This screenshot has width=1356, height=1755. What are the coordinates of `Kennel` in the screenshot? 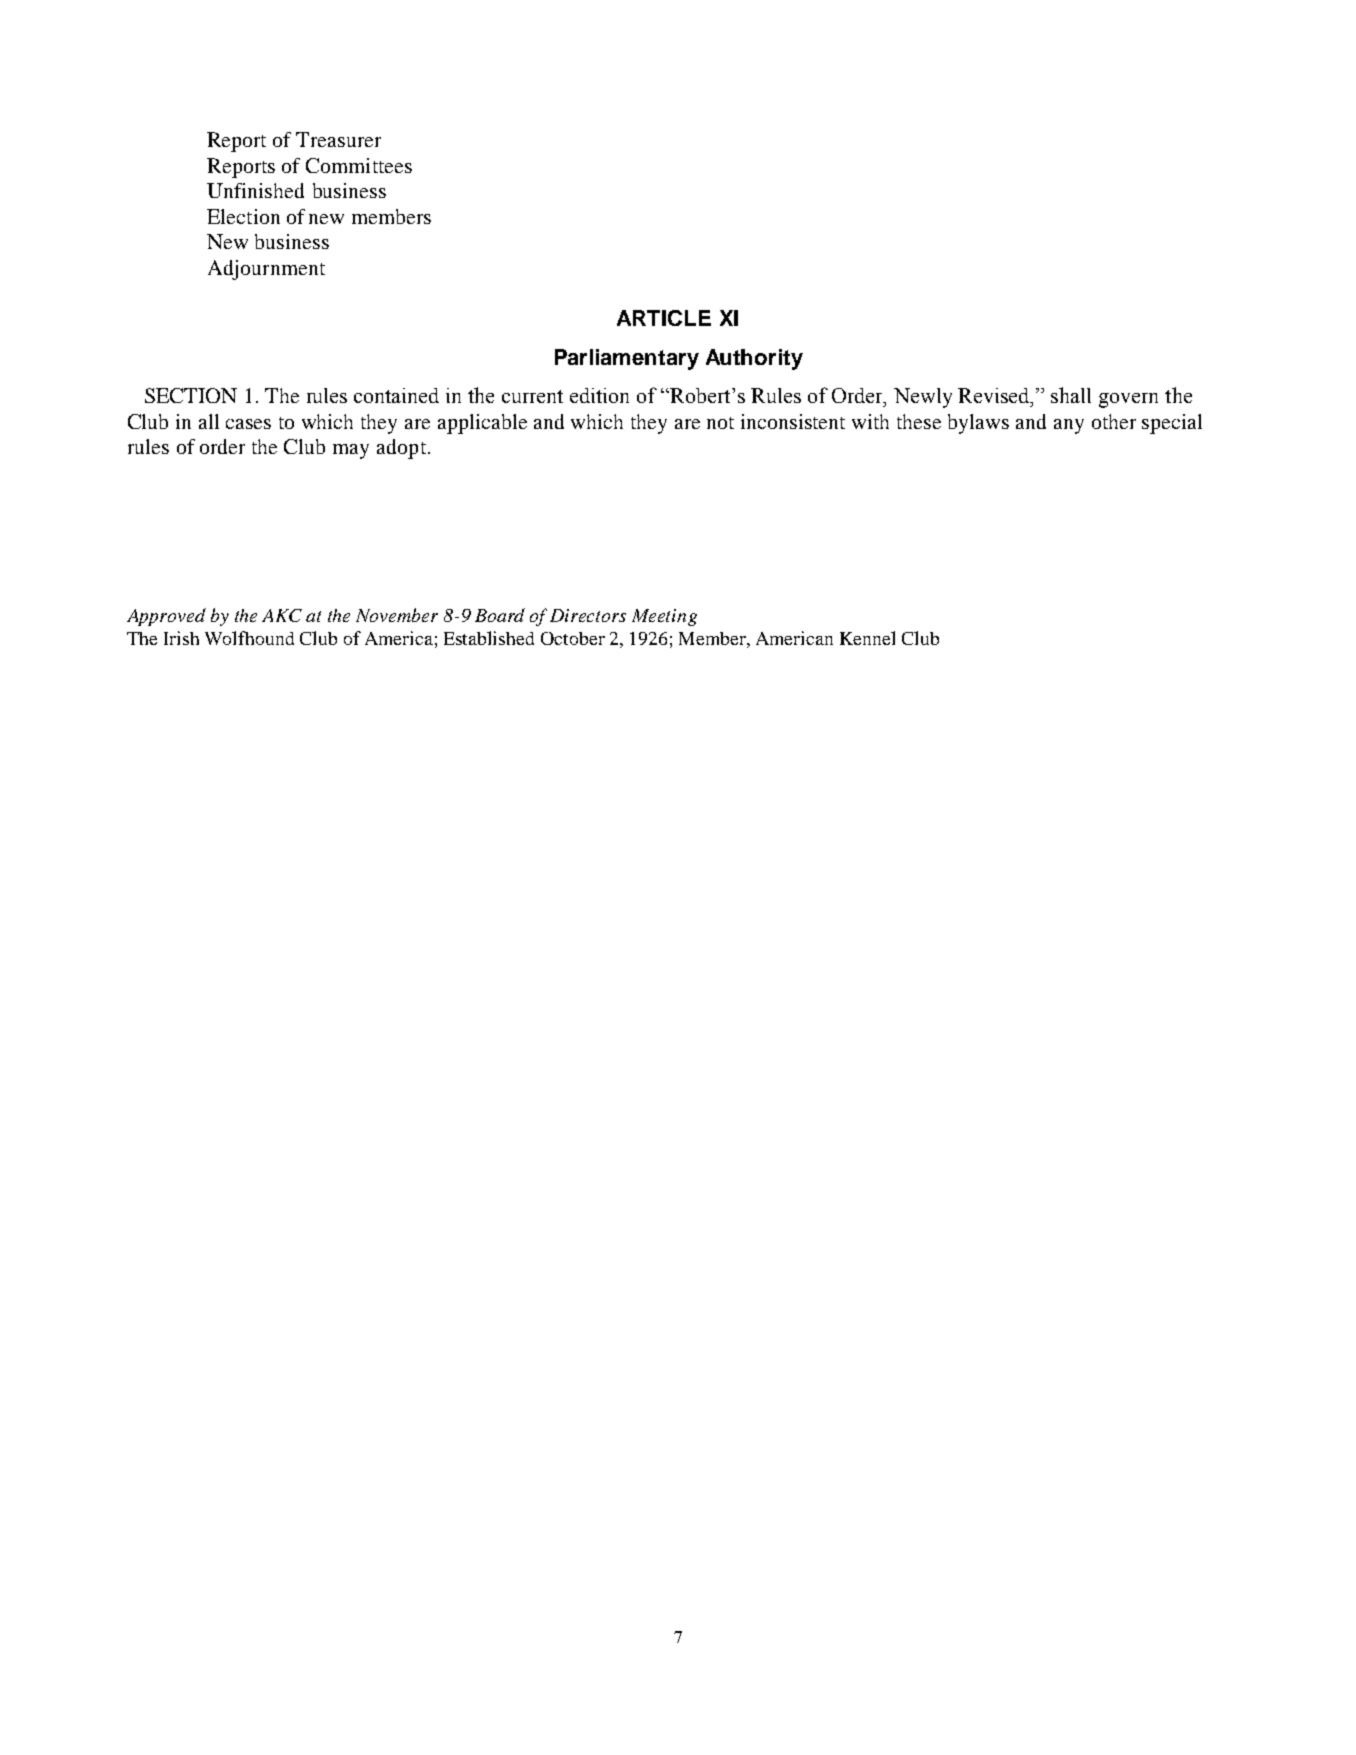 It's located at (867, 638).
